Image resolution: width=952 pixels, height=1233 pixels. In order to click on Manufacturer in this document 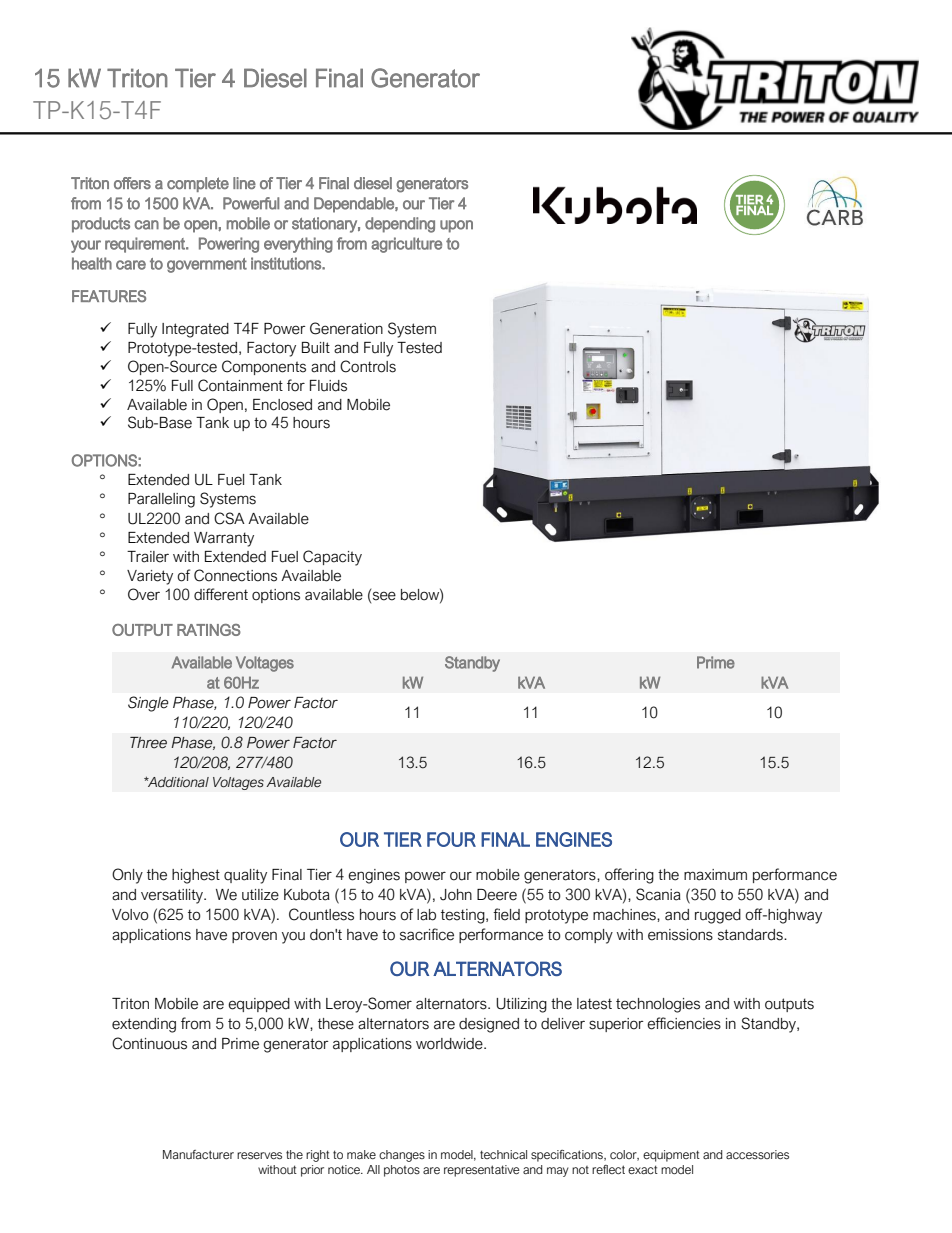, I will do `click(198, 1154)`.
